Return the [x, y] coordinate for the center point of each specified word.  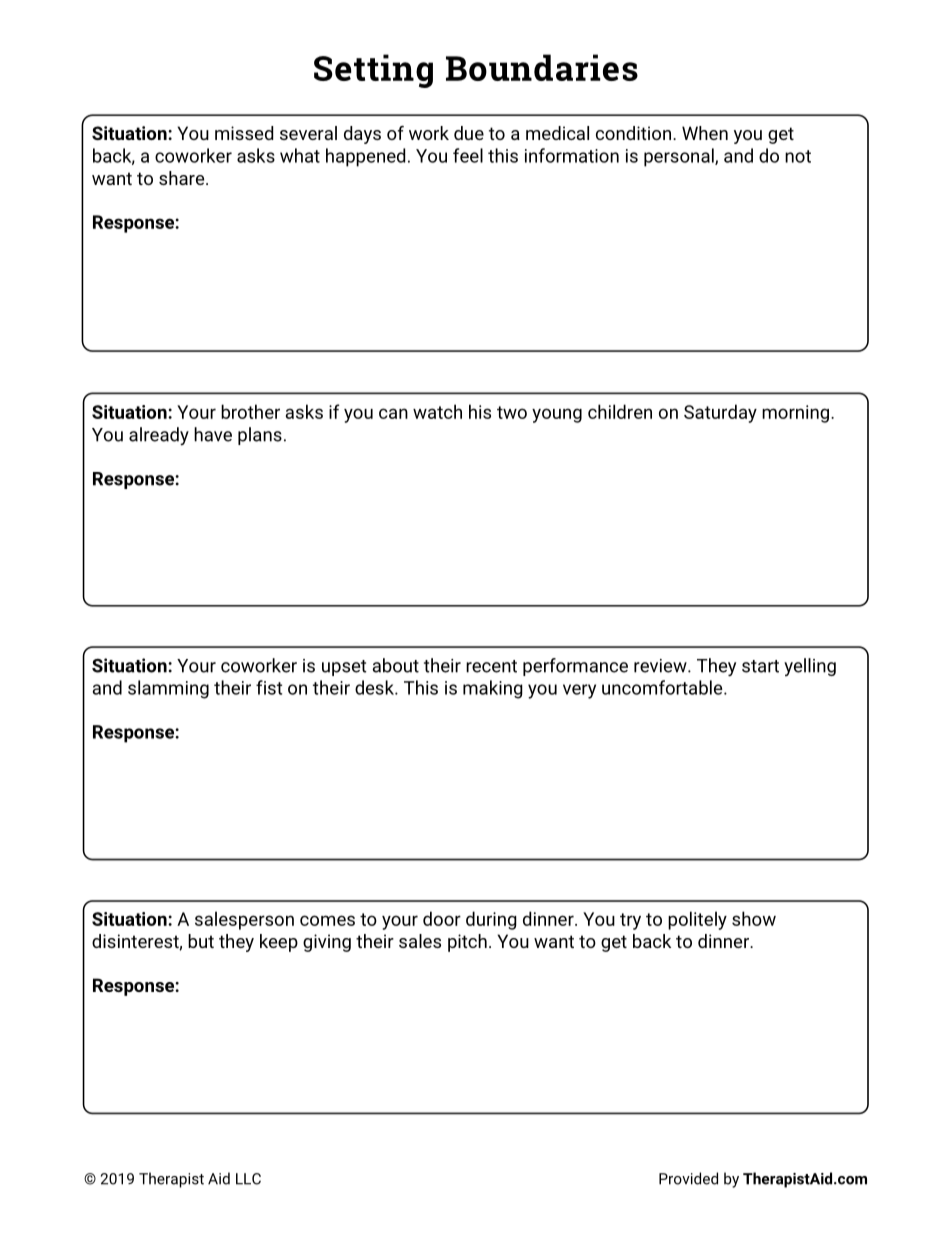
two [512, 412]
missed [244, 133]
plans [260, 436]
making [493, 689]
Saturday [720, 413]
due [469, 133]
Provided [688, 1178]
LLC [248, 1179]
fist [269, 687]
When [705, 133]
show [754, 918]
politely [697, 920]
